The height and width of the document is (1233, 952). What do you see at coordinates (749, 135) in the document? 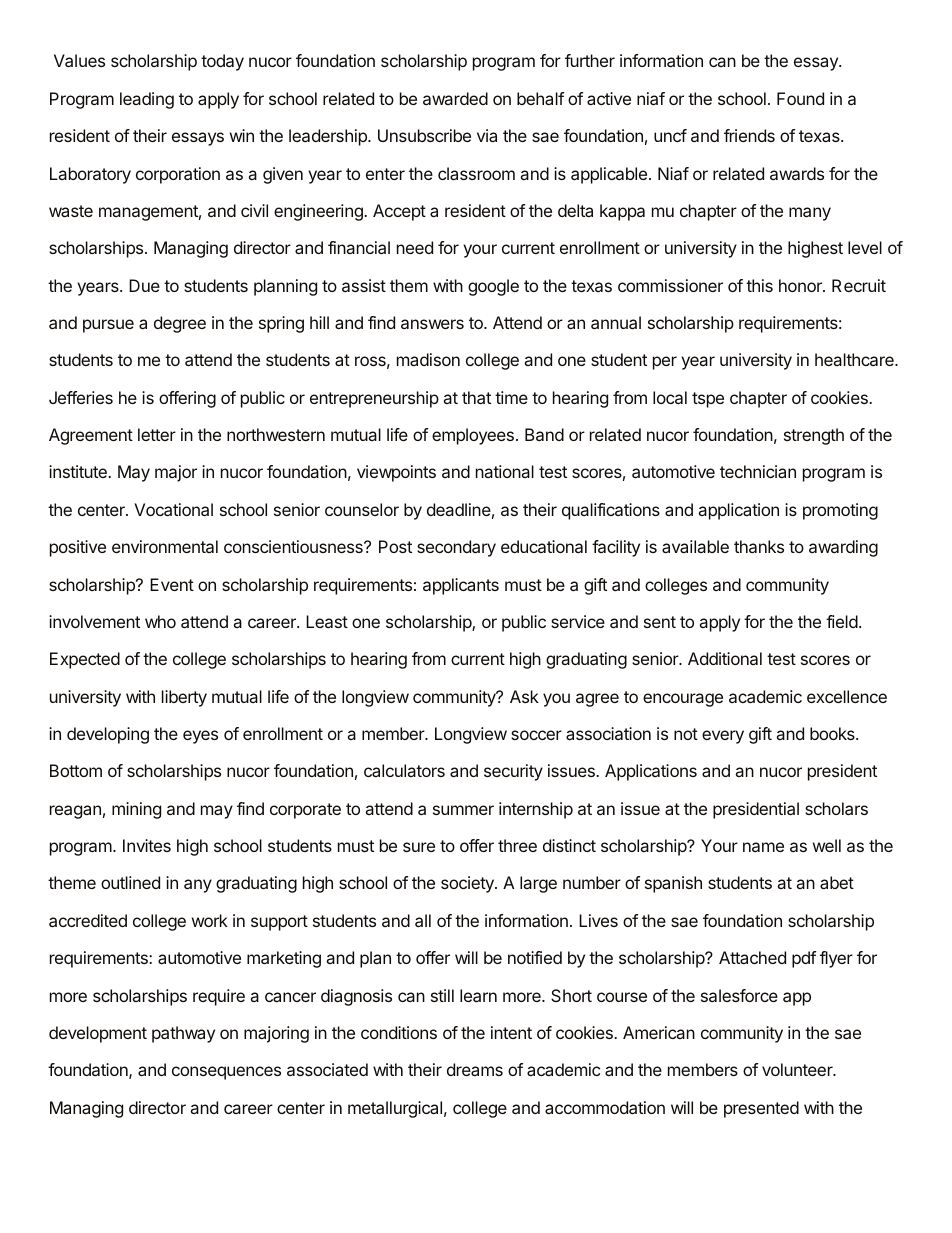
I see `friends` at bounding box center [749, 135].
